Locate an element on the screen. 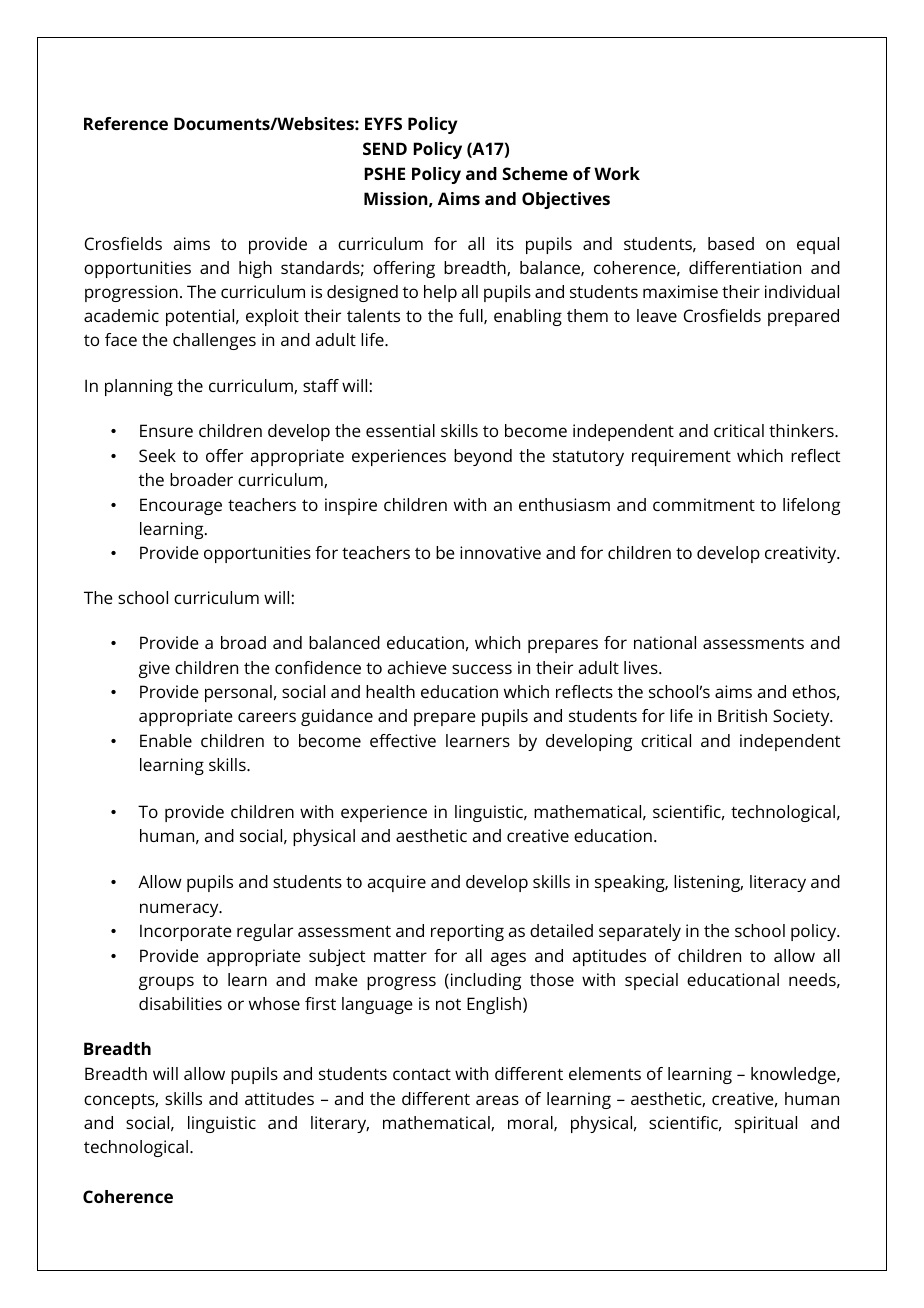 The image size is (924, 1308). Reference is located at coordinates (126, 123).
